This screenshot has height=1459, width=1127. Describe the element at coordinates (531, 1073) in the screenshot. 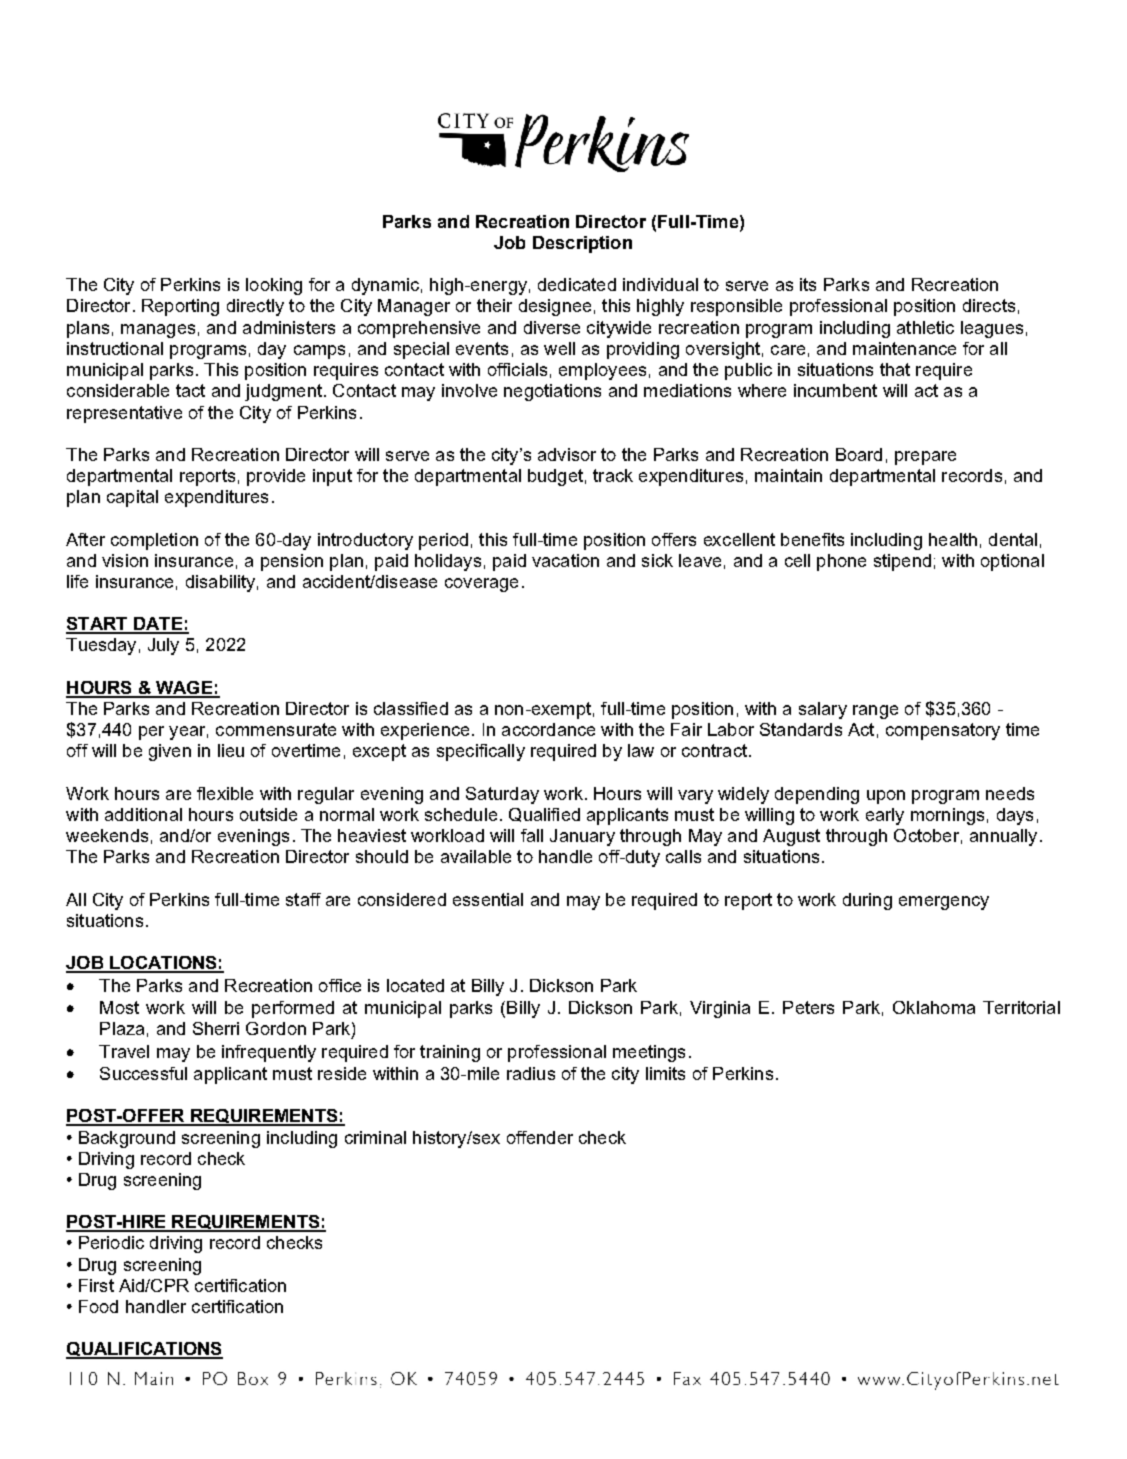

I see `radius` at that location.
